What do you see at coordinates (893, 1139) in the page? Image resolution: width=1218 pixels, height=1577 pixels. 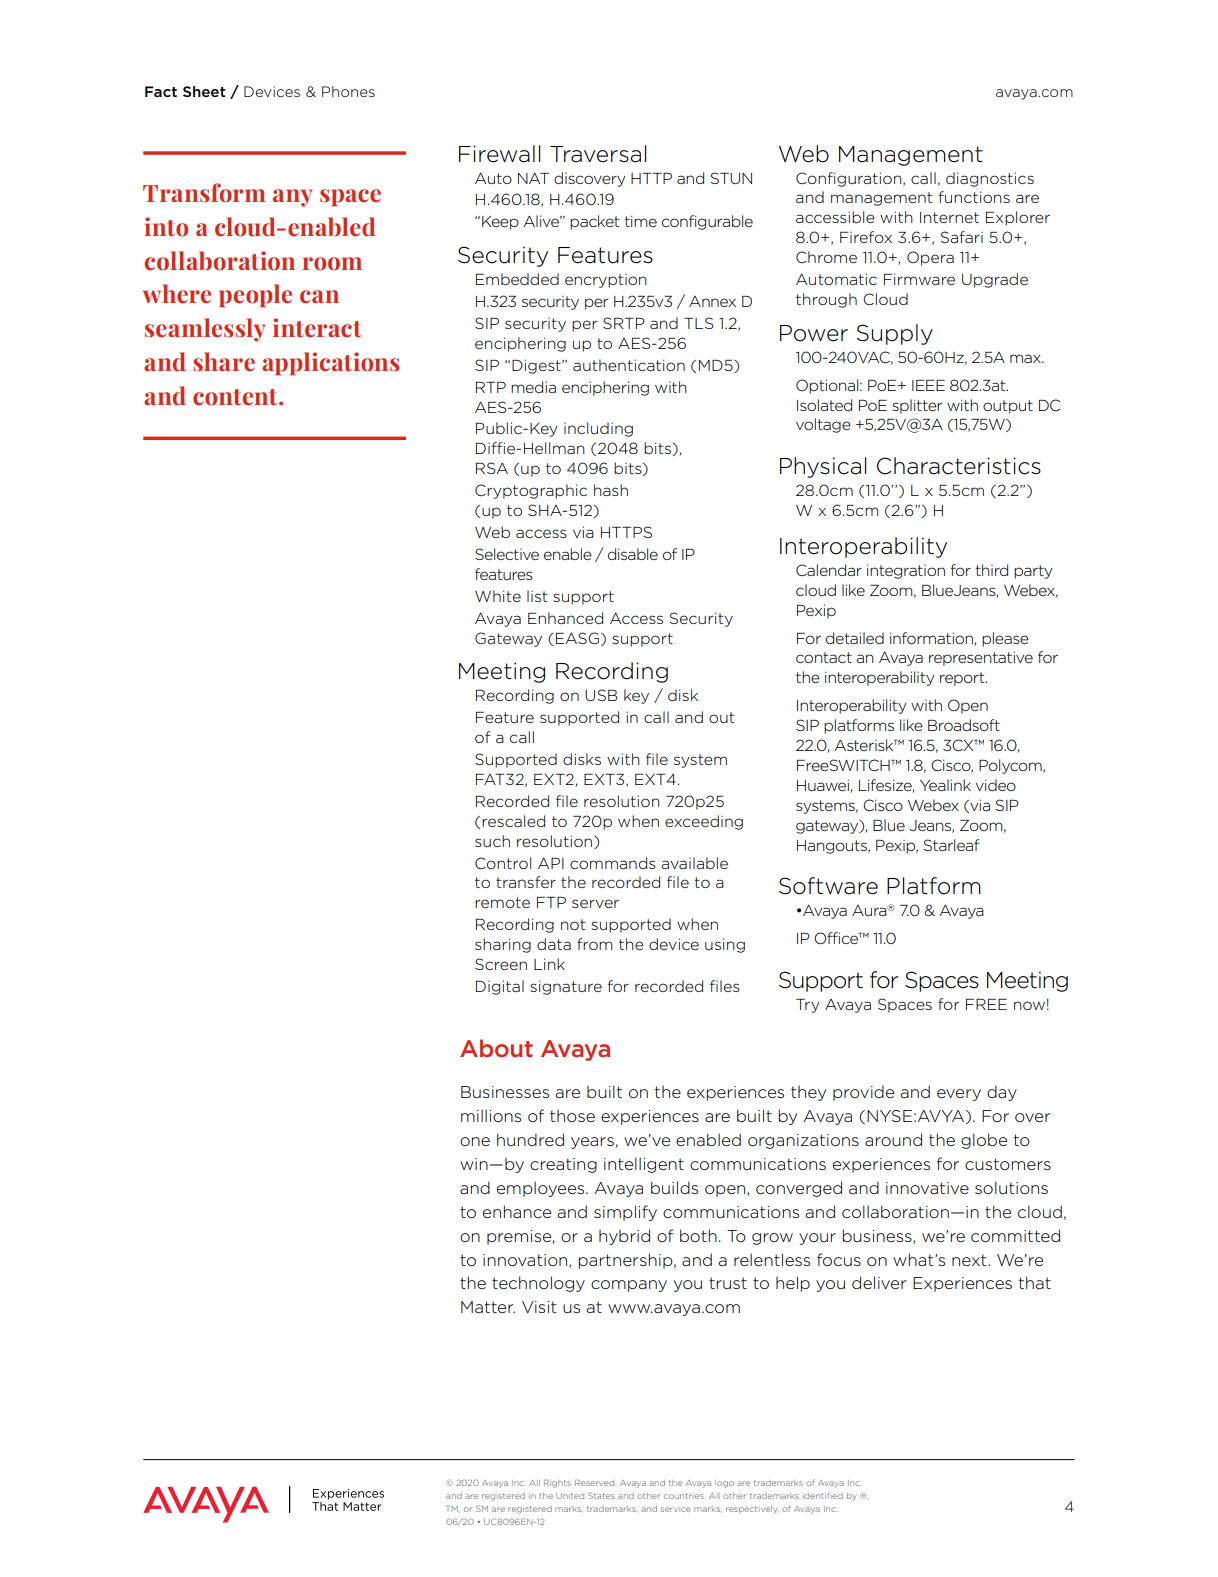 I see `around` at bounding box center [893, 1139].
